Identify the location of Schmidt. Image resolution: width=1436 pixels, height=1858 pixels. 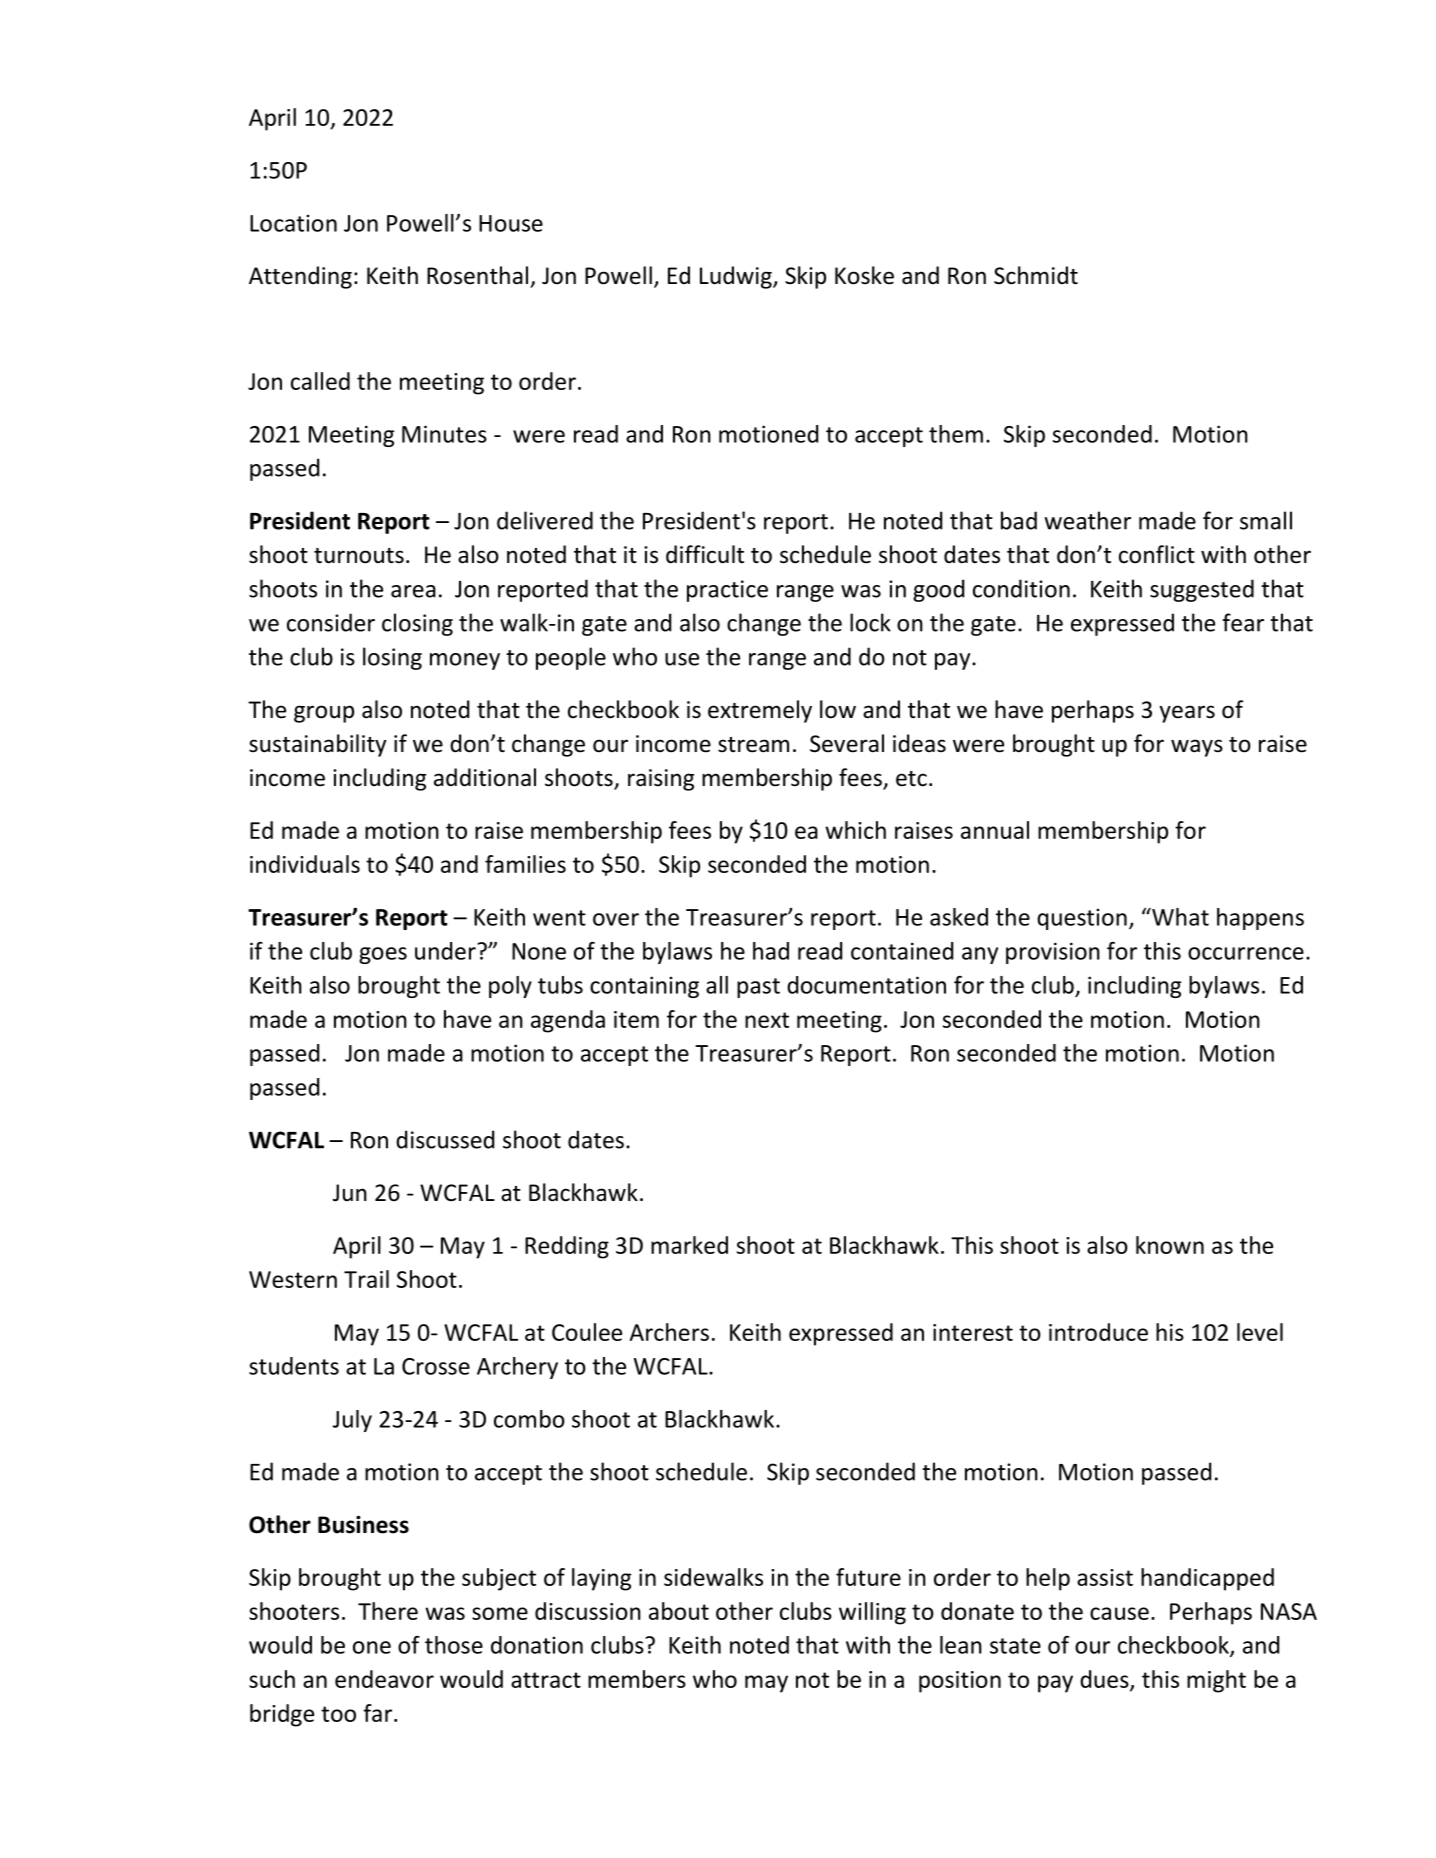
(1036, 275).
